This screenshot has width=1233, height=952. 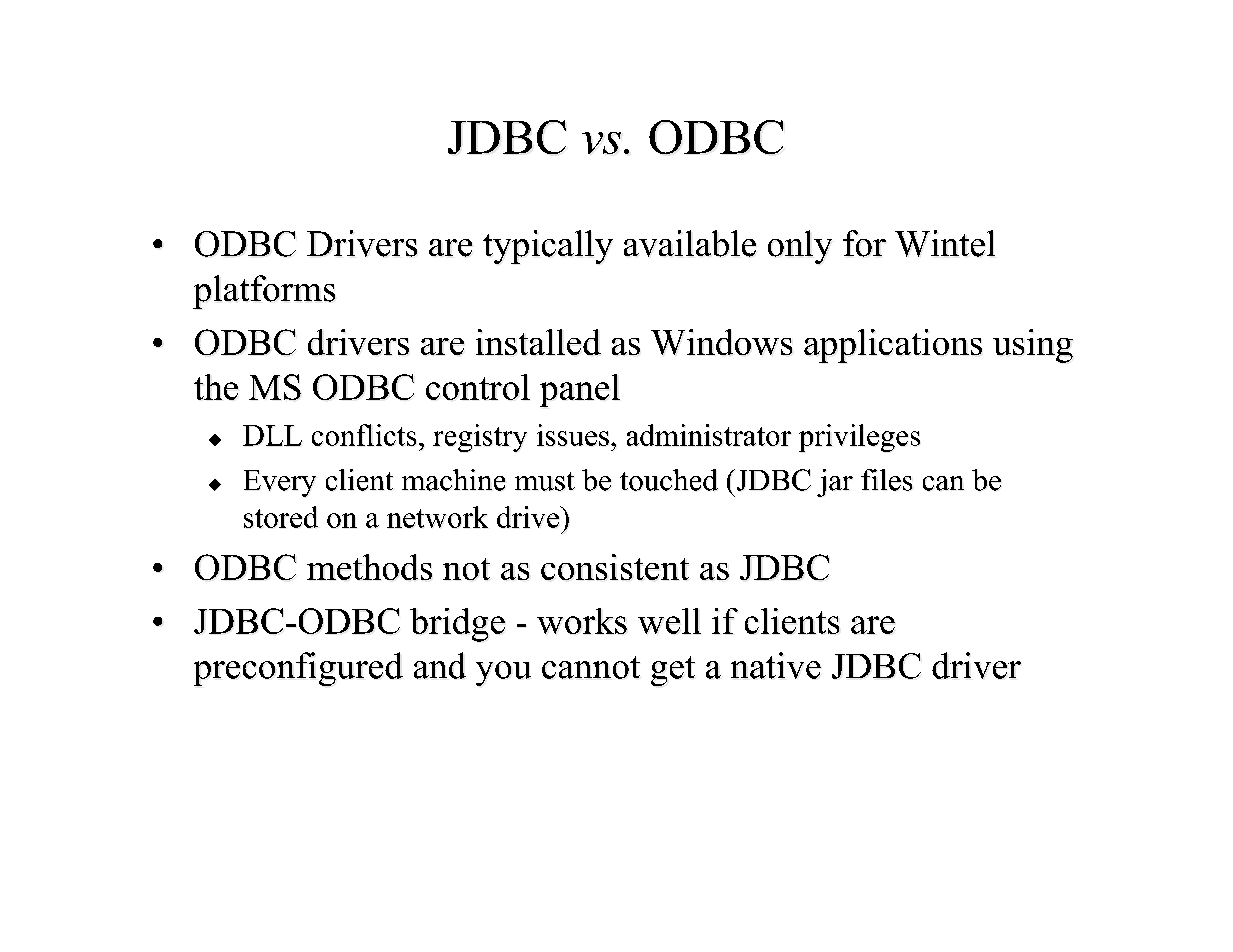 What do you see at coordinates (545, 481) in the screenshot?
I see `must` at bounding box center [545, 481].
